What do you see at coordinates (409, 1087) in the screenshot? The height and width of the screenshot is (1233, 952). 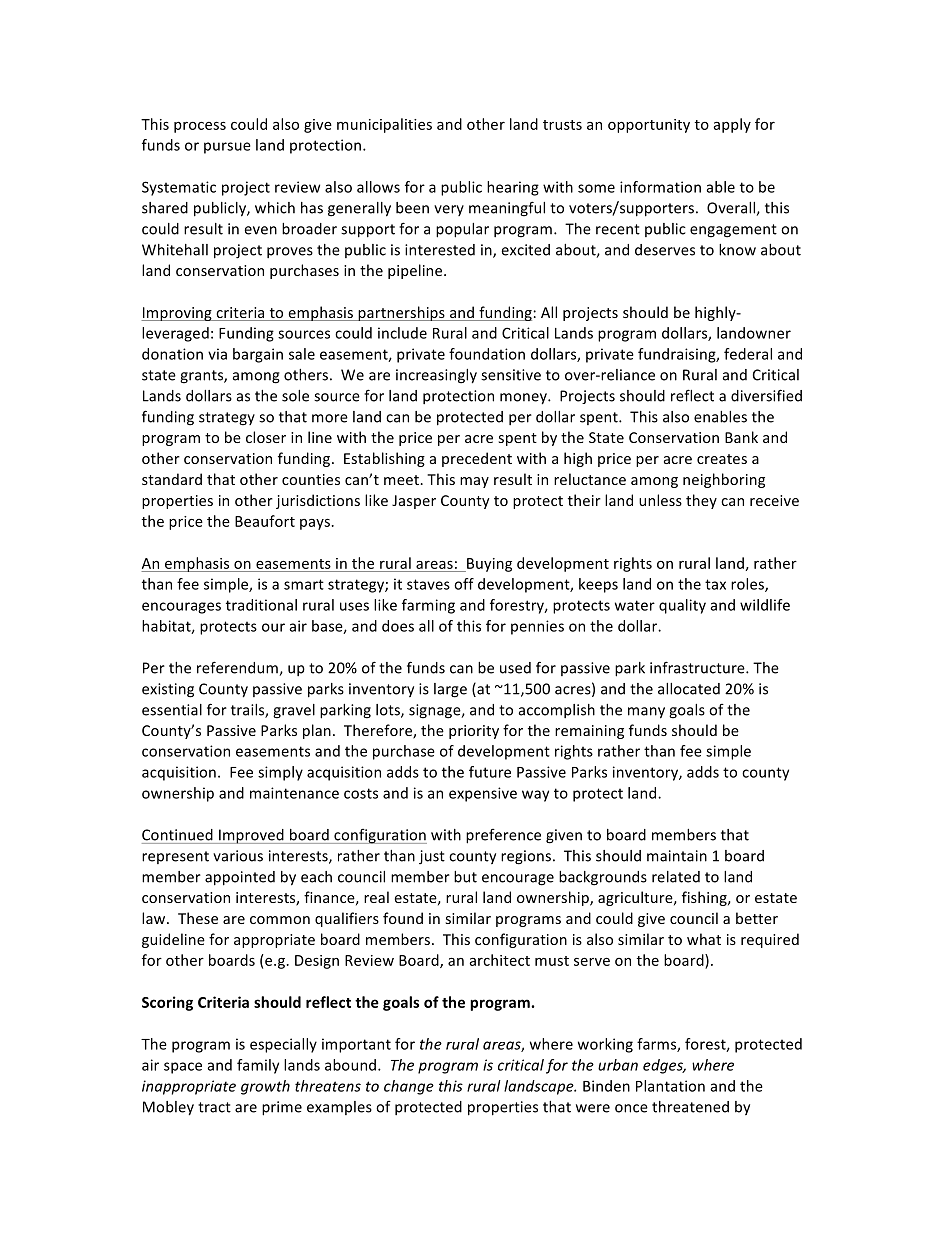 I see `change` at bounding box center [409, 1087].
